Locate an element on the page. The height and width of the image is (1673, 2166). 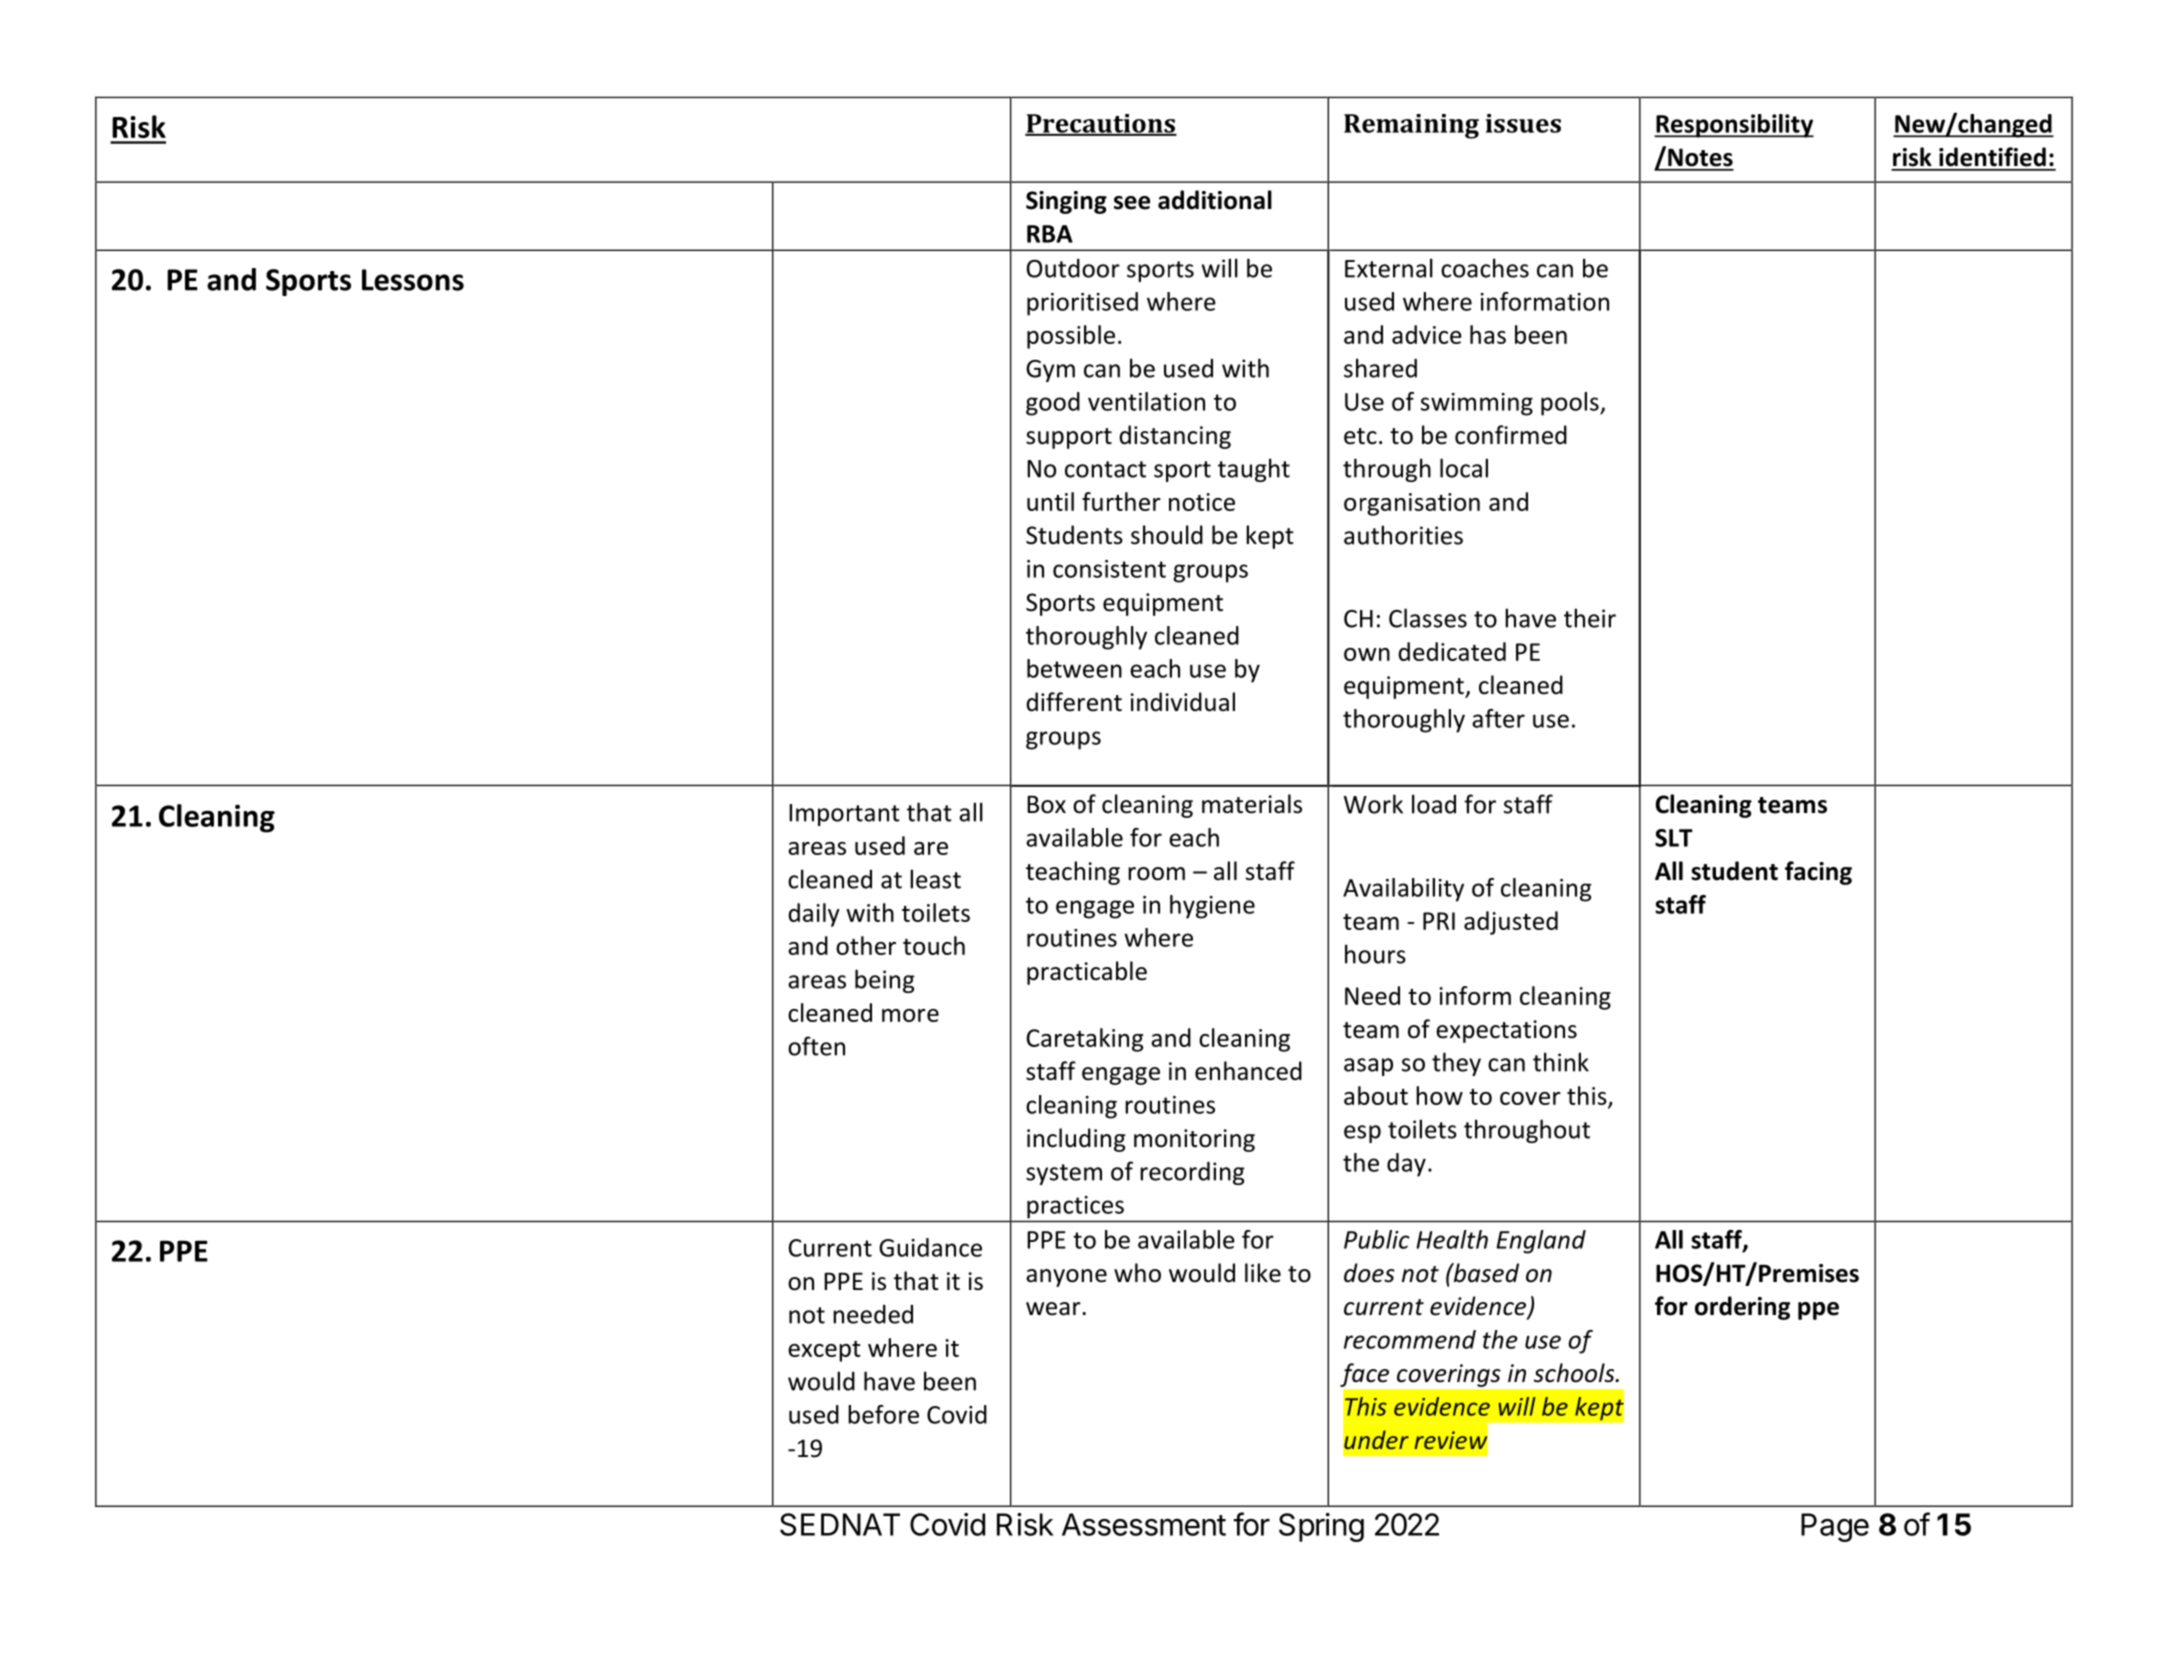
SLT is located at coordinates (1674, 838).
